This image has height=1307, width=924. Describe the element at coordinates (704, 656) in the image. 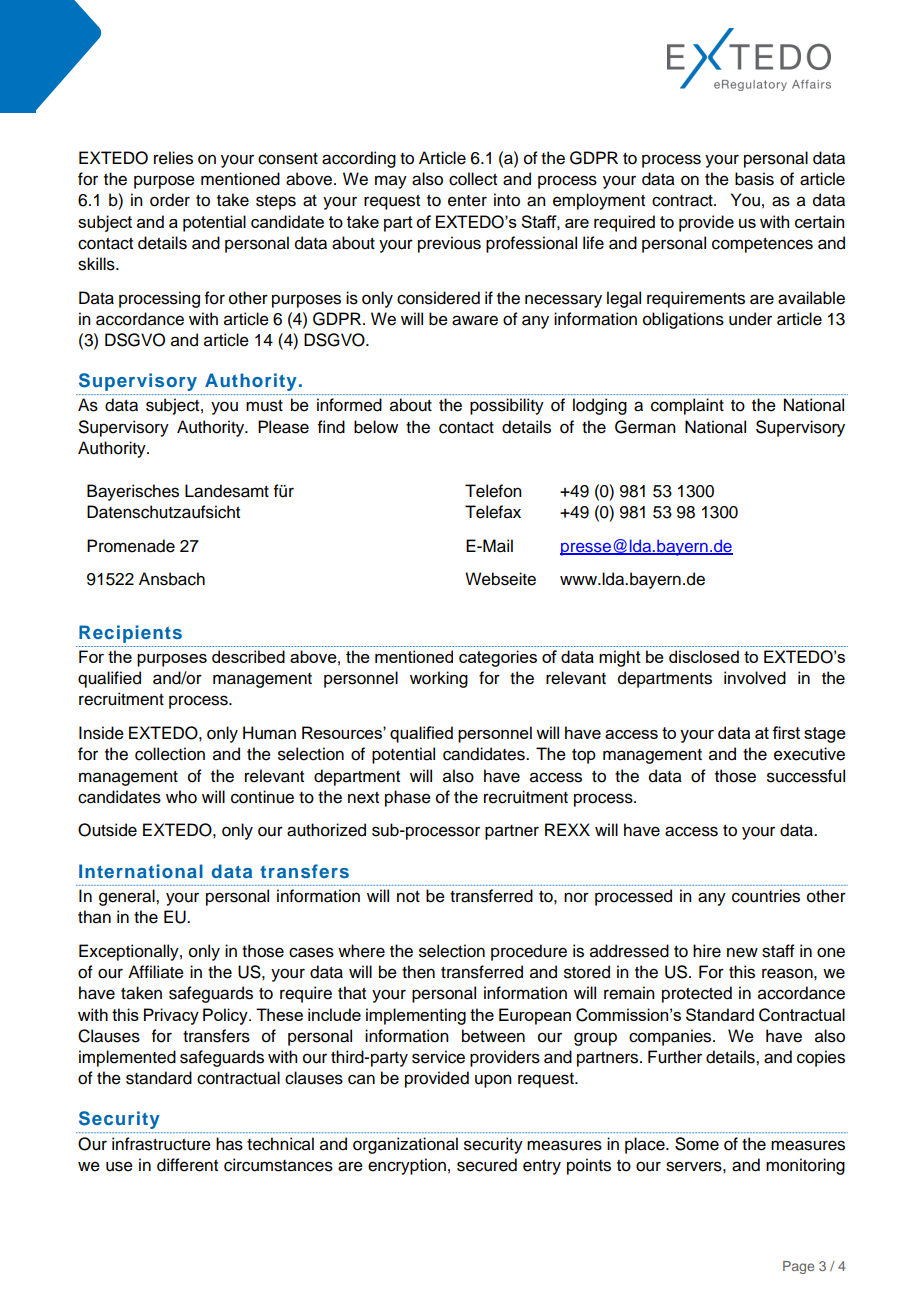

I see `disclosed` at that location.
